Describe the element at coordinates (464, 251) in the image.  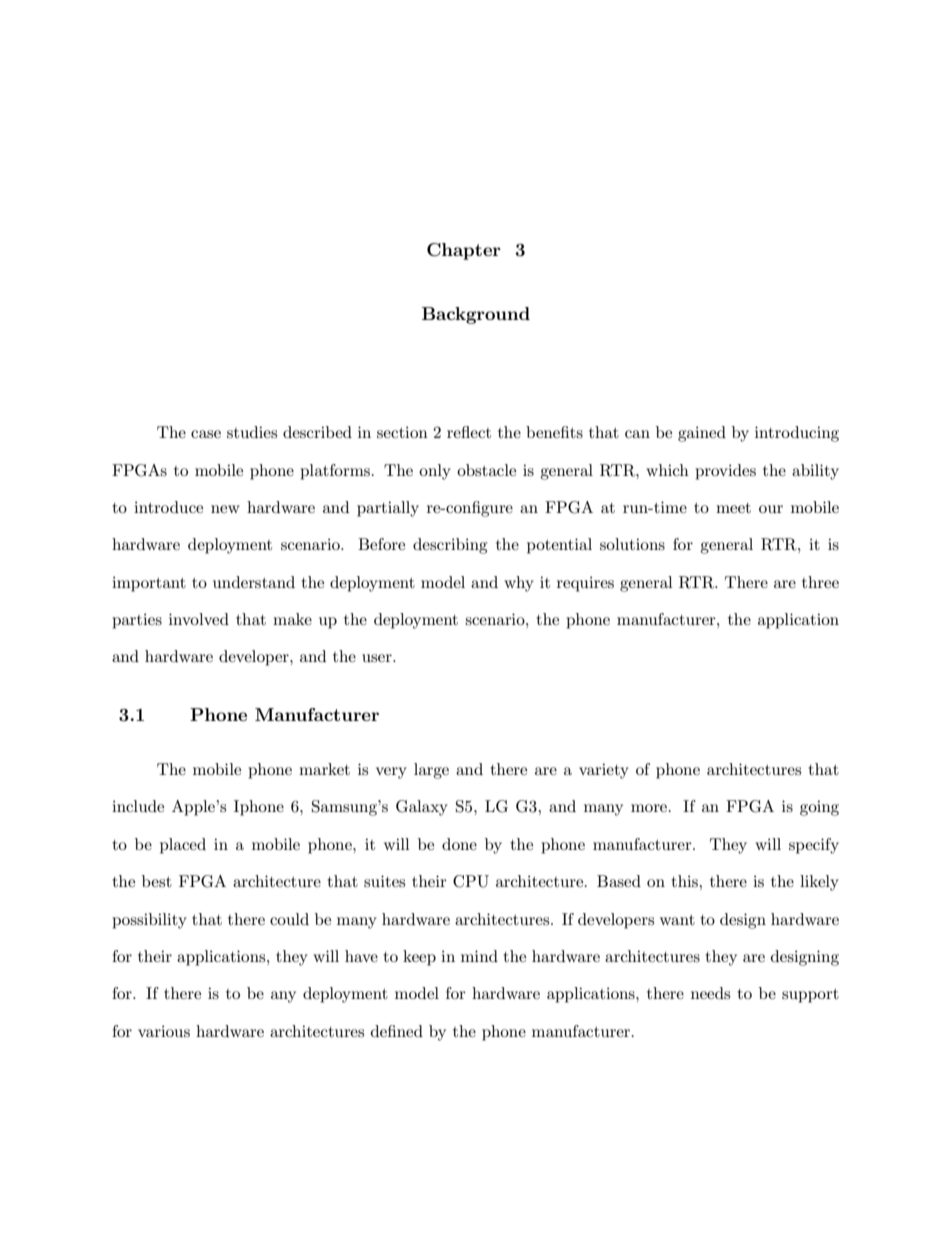
I see `Chapter` at that location.
